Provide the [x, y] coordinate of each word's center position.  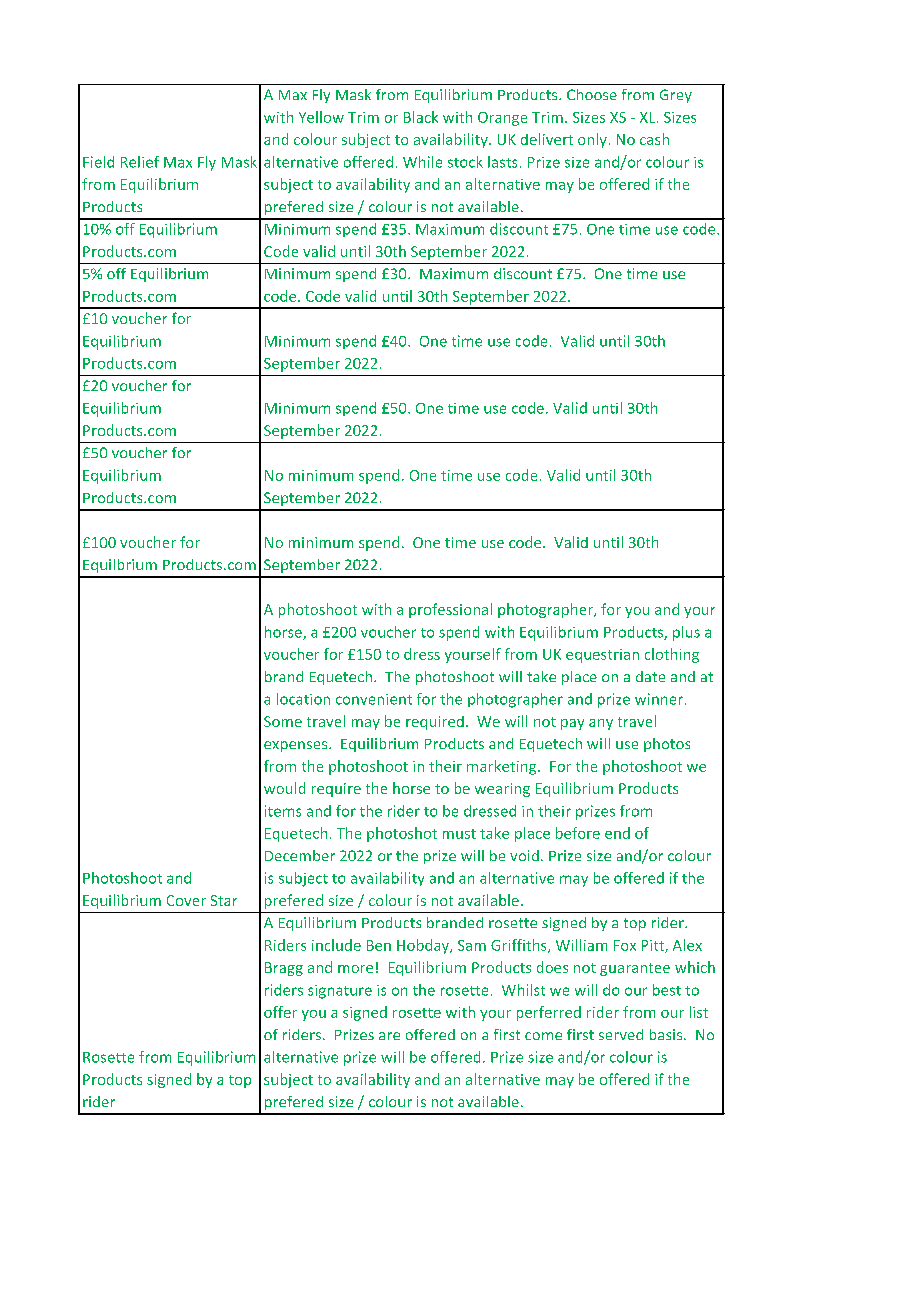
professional [450, 610]
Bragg [284, 969]
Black [421, 117]
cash [654, 139]
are [389, 1036]
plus [686, 633]
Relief [140, 162]
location [303, 699]
